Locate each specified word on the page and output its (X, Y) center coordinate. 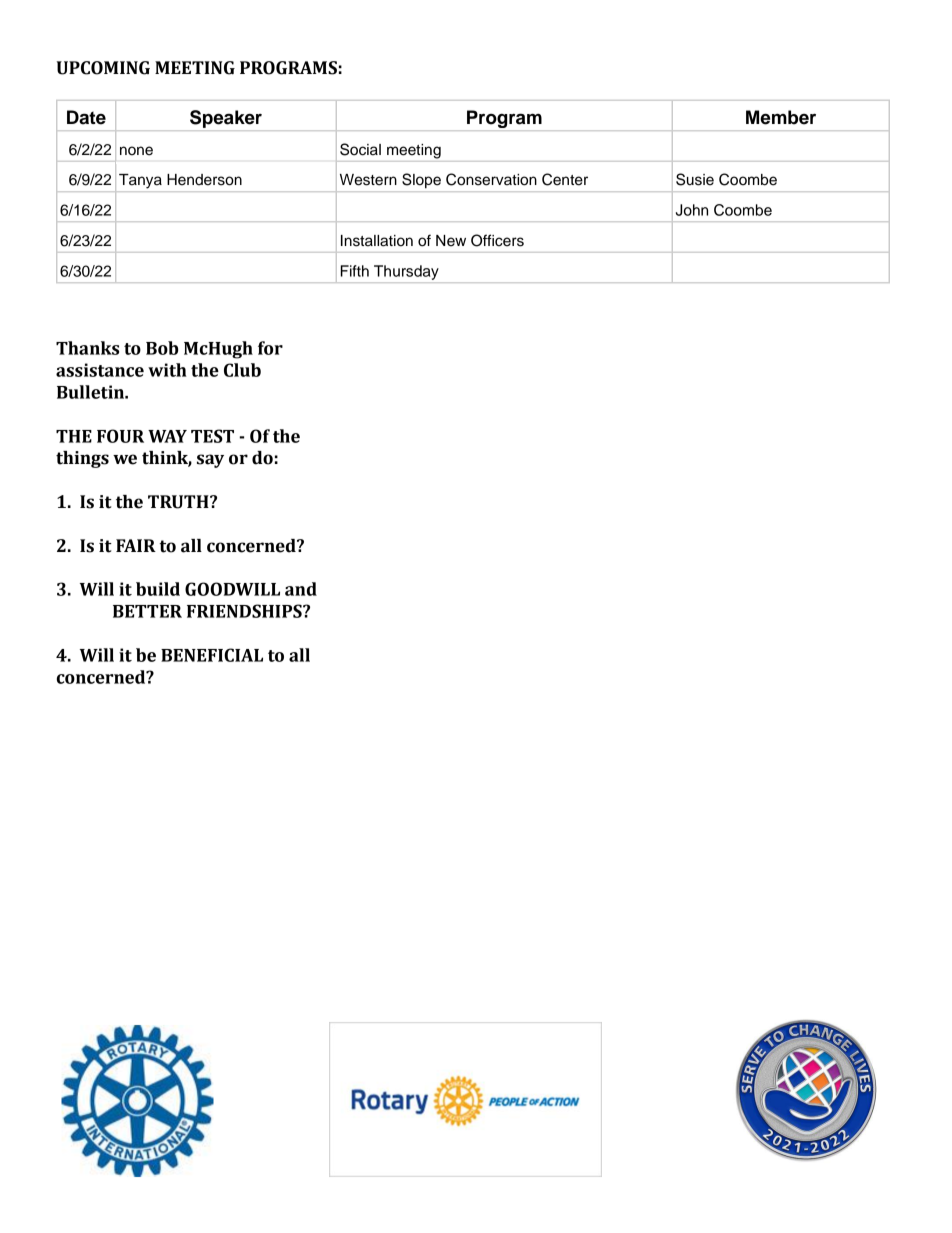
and (301, 589)
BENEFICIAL (212, 655)
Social (360, 149)
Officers (497, 240)
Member (781, 117)
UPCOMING (103, 68)
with (167, 370)
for (270, 348)
